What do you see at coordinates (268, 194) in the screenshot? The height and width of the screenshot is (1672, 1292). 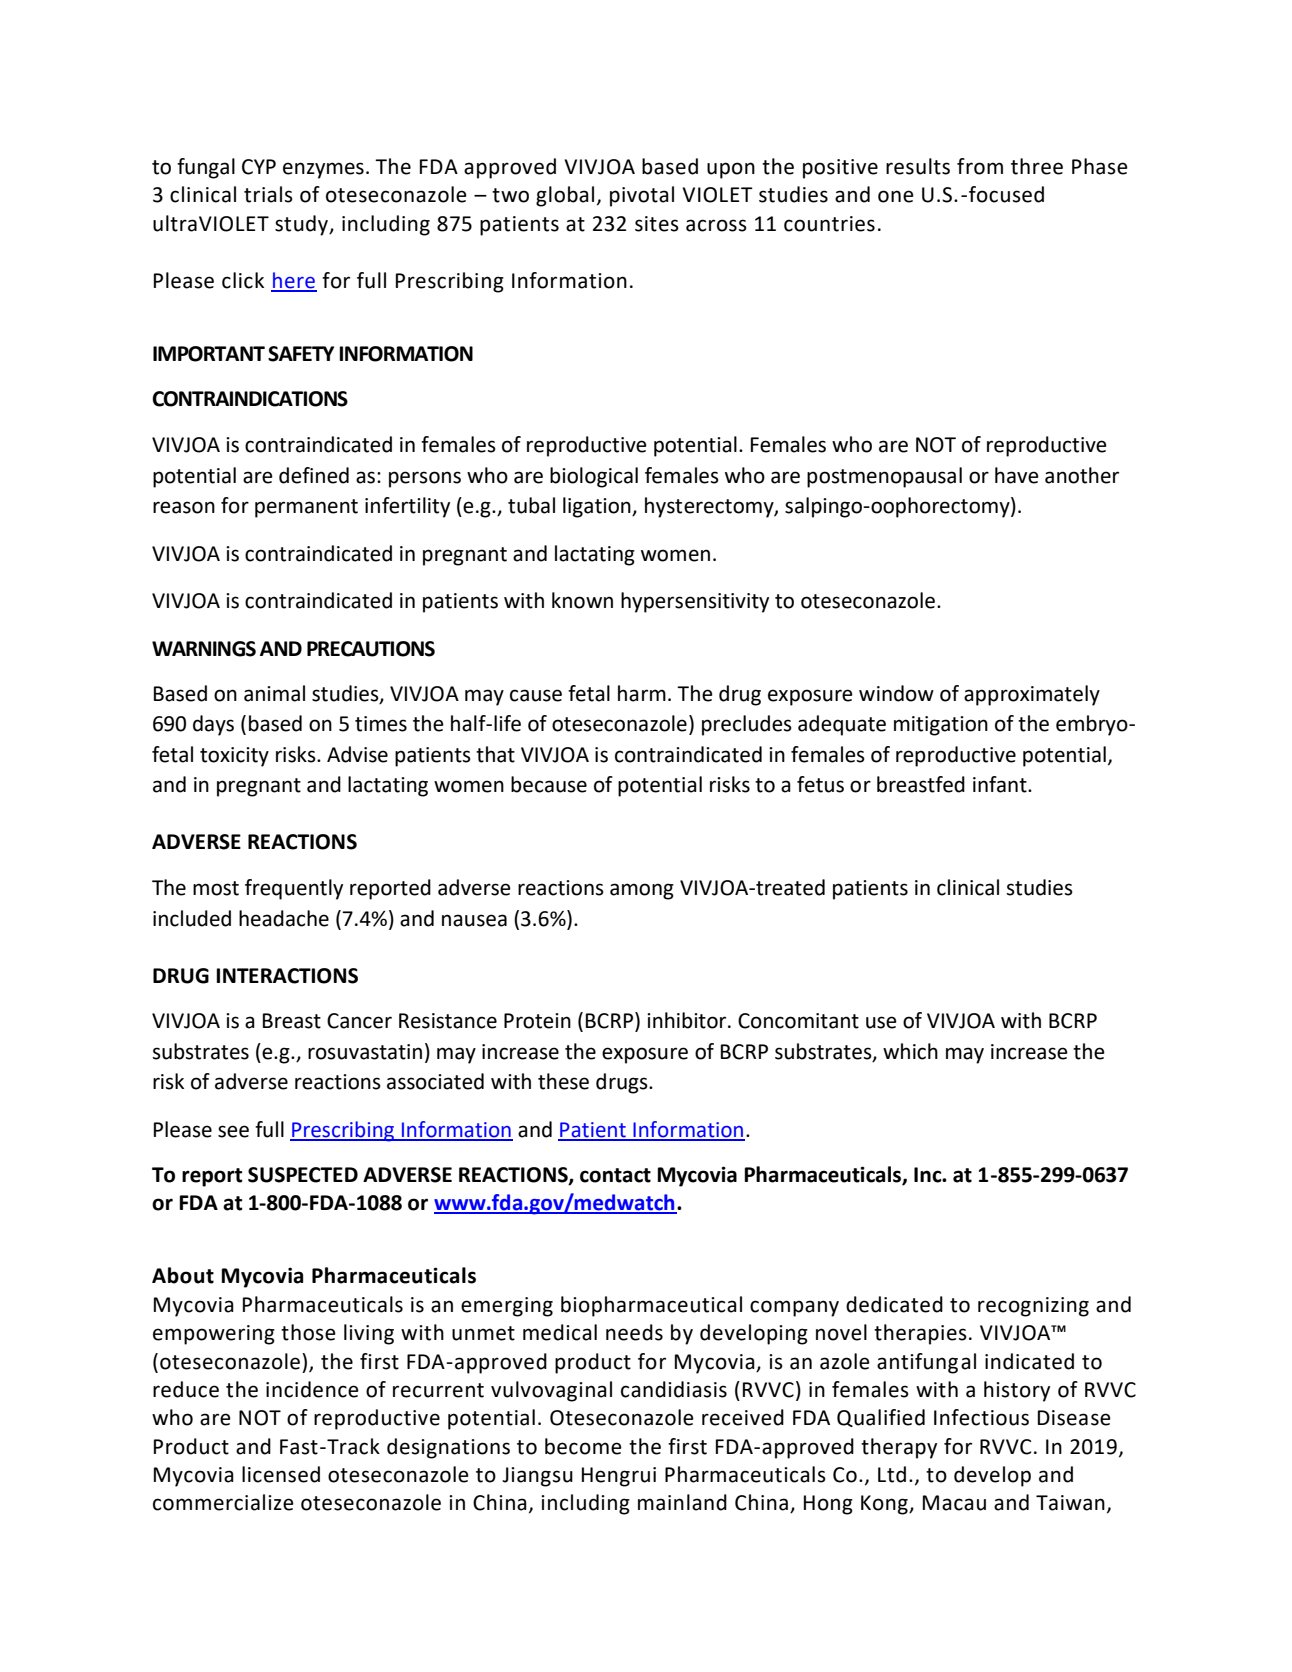 I see `trials` at bounding box center [268, 194].
